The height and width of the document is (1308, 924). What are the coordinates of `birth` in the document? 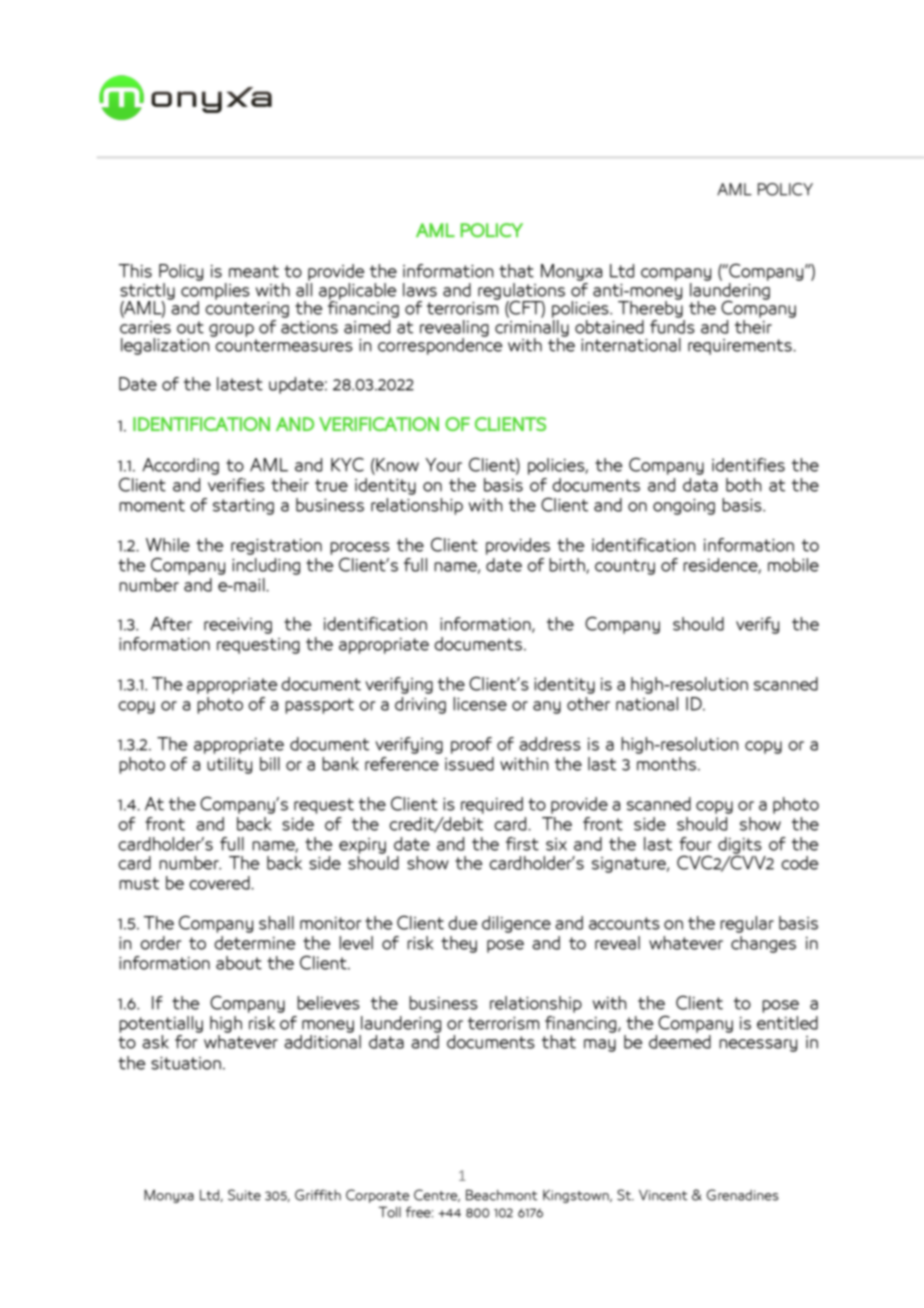 It's located at (568, 566).
